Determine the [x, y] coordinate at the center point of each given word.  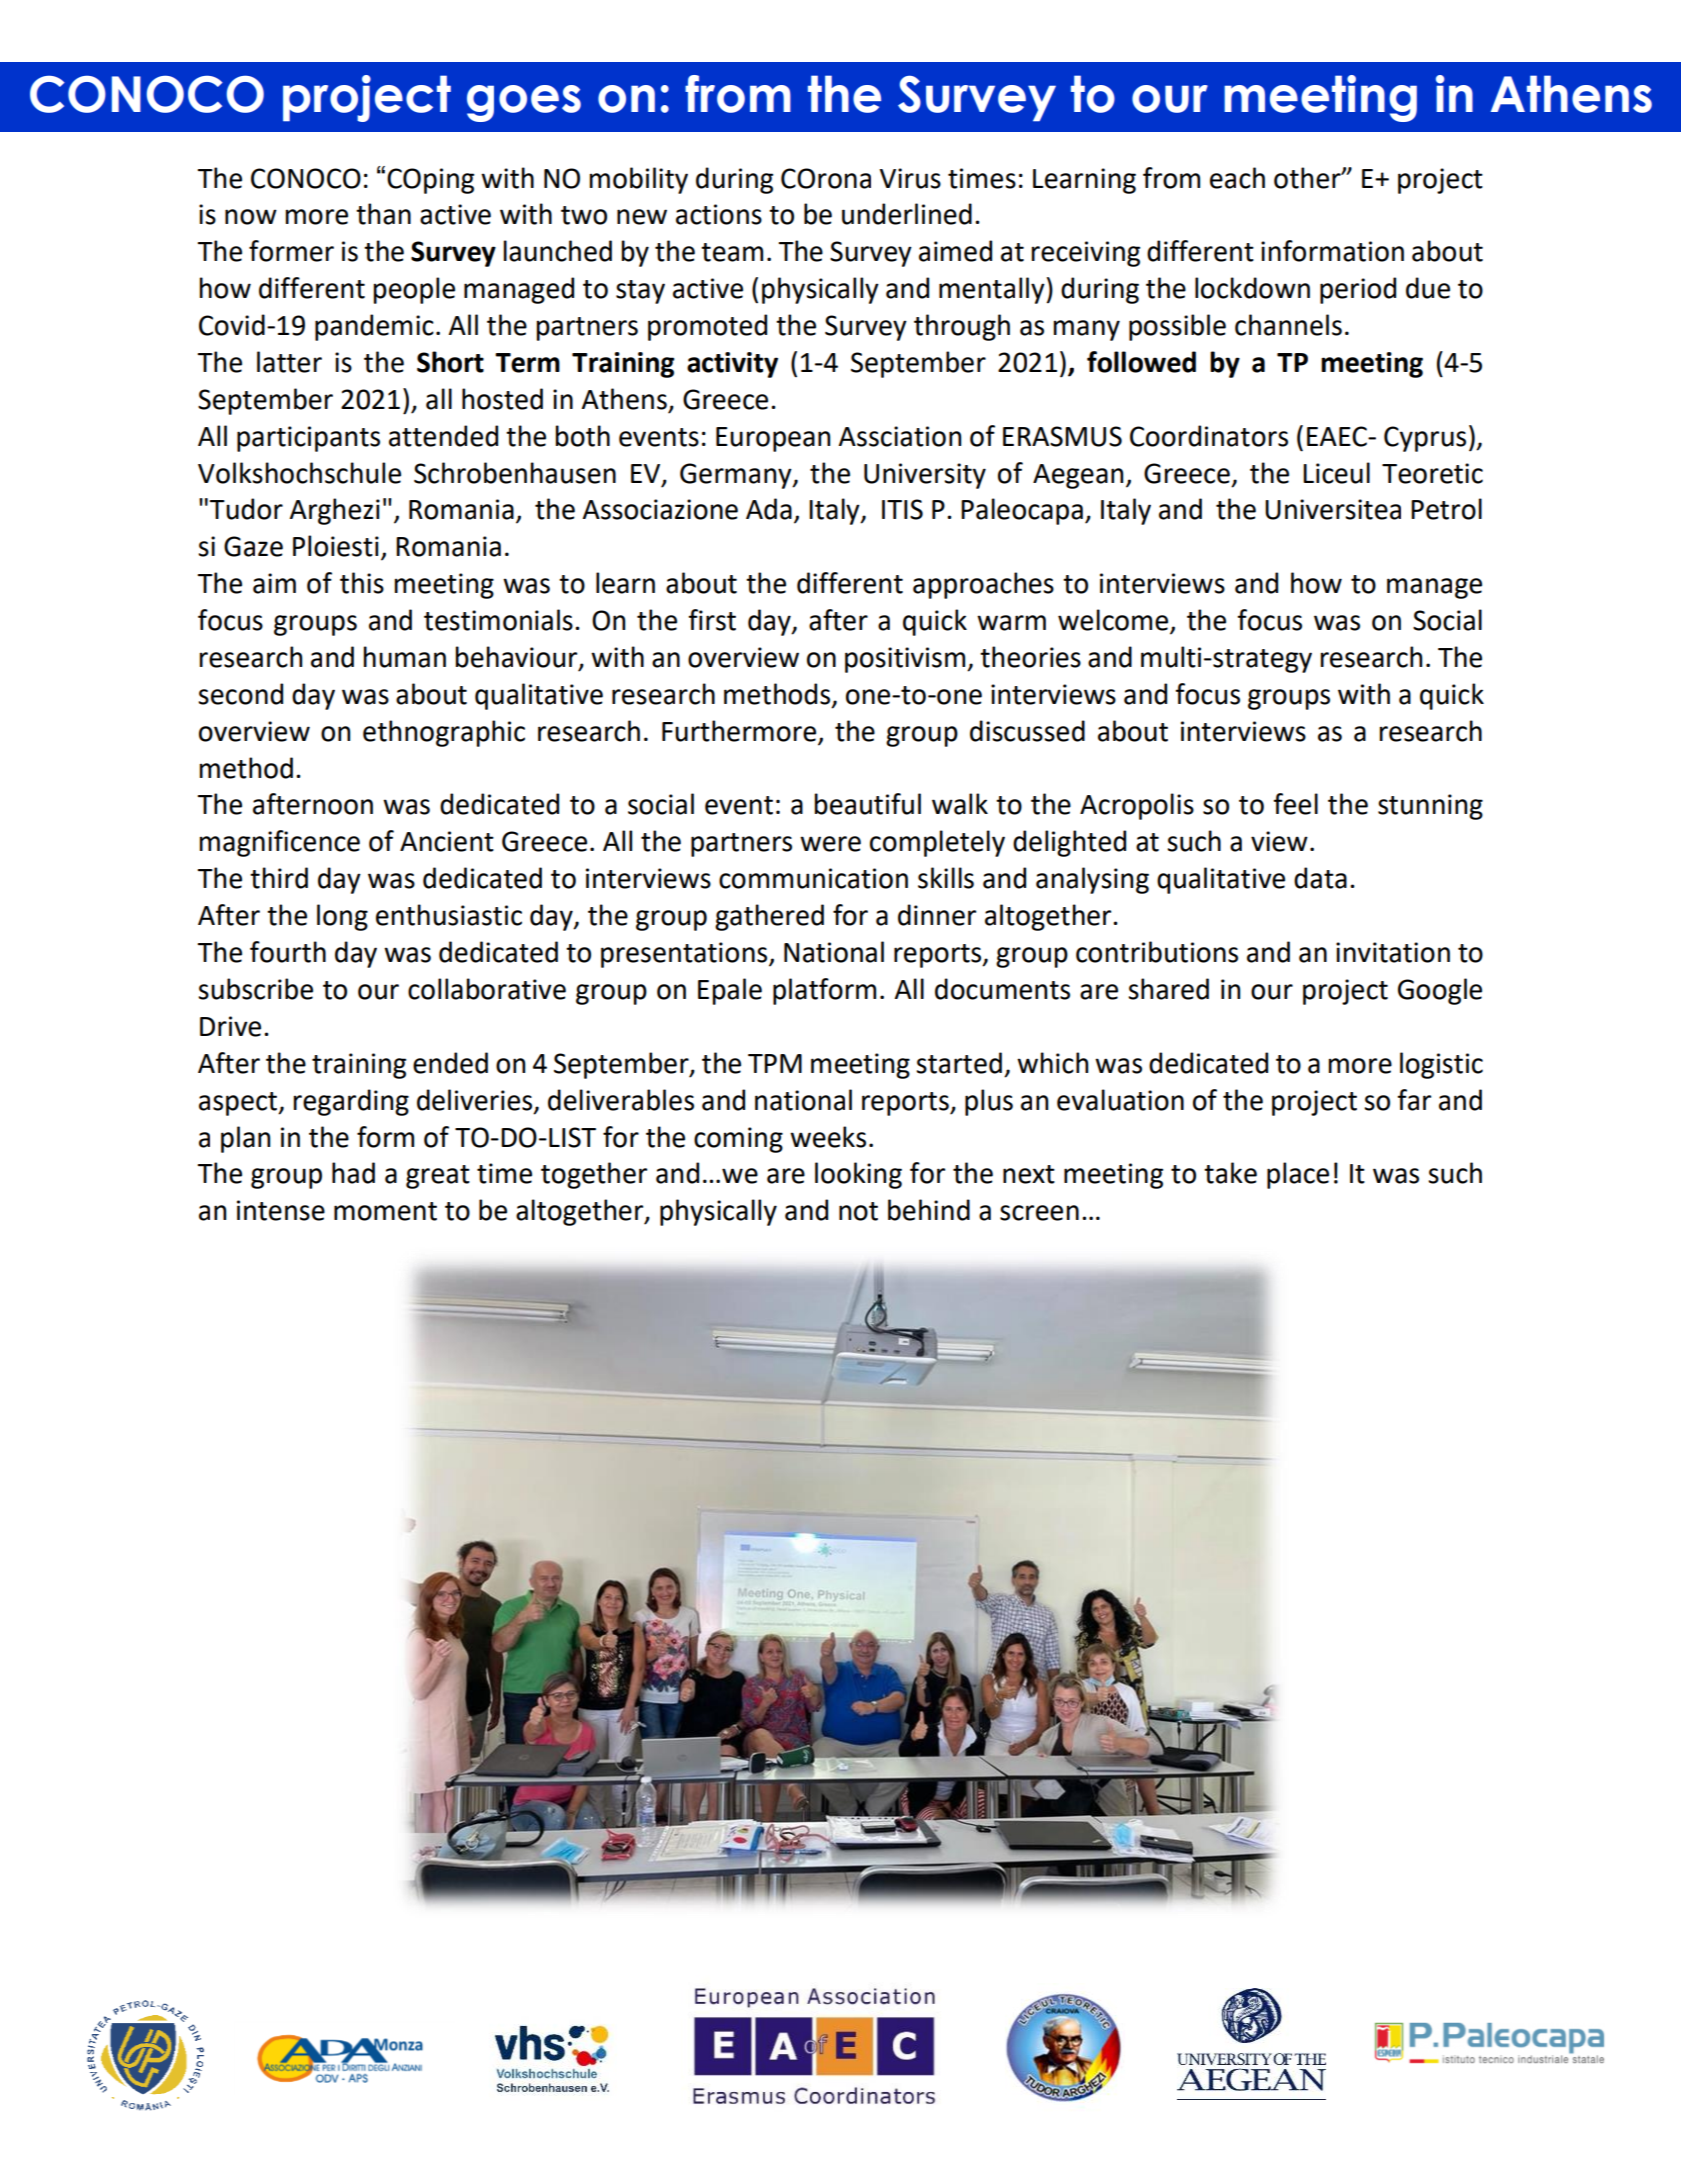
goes [524, 103]
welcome [1114, 621]
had [353, 1173]
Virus [910, 178]
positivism [906, 660]
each [1237, 178]
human [405, 657]
